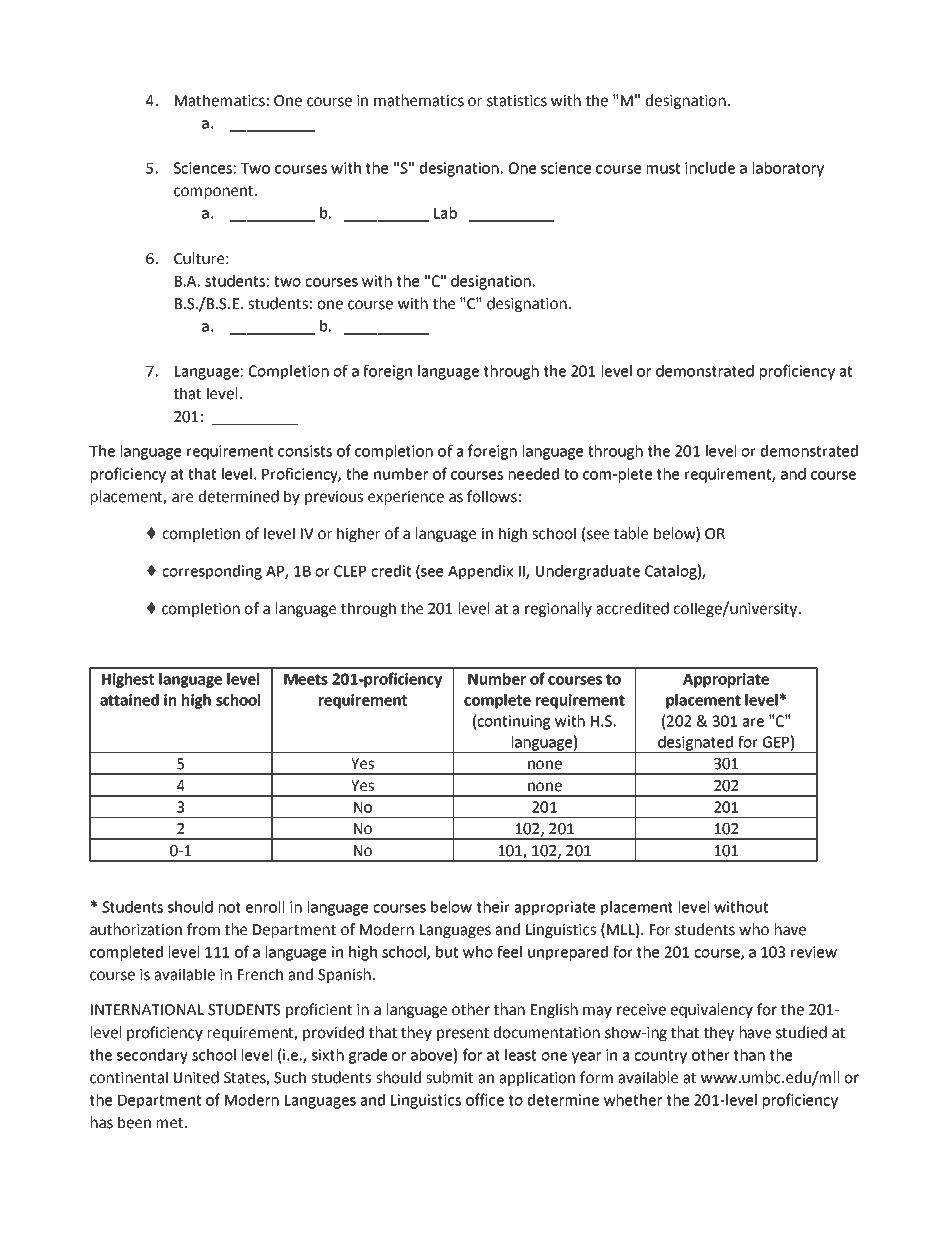 Image resolution: width=952 pixels, height=1233 pixels. I want to click on continuing, so click(514, 722).
